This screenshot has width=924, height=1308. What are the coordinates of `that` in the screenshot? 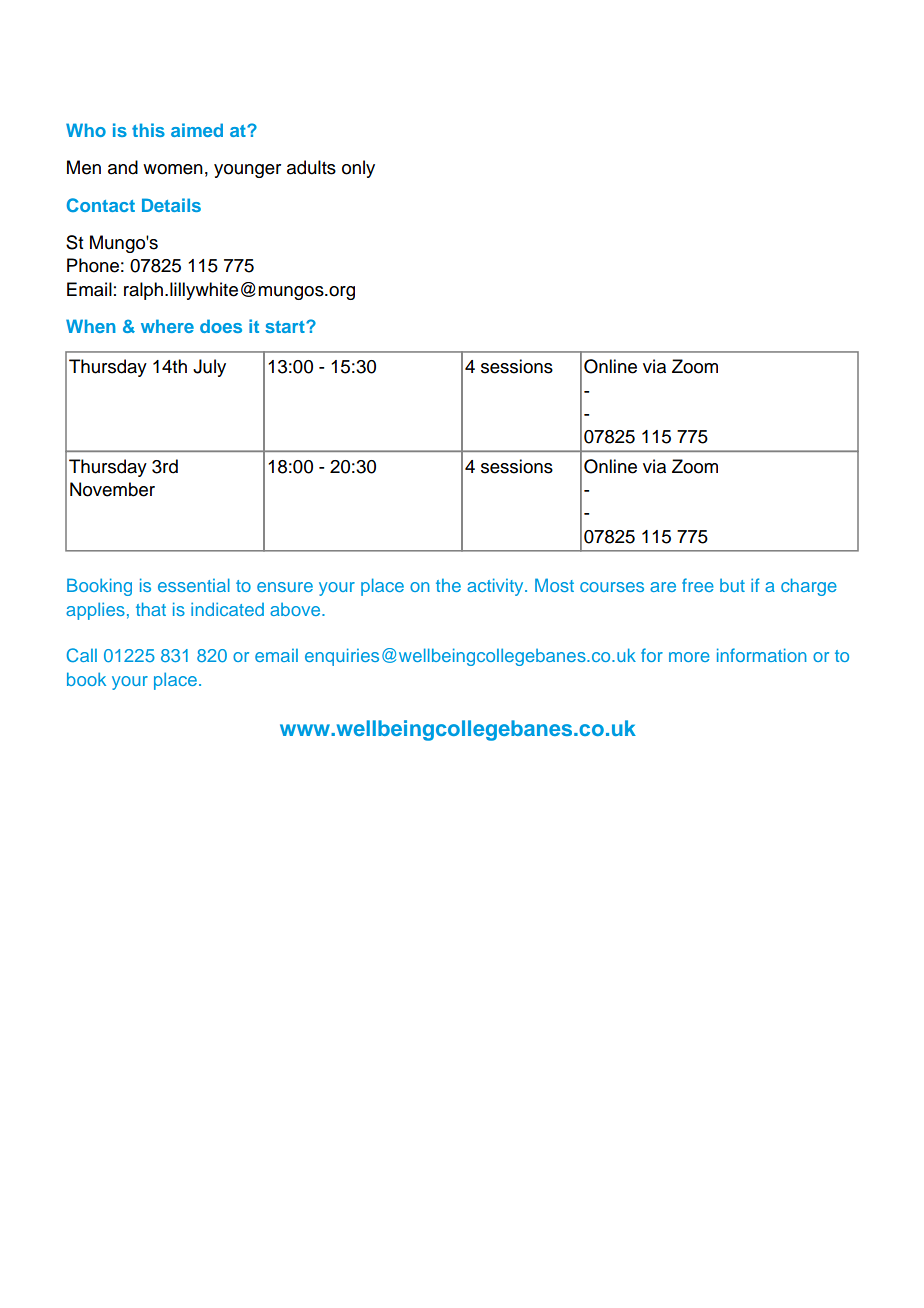 It's located at (151, 609).
